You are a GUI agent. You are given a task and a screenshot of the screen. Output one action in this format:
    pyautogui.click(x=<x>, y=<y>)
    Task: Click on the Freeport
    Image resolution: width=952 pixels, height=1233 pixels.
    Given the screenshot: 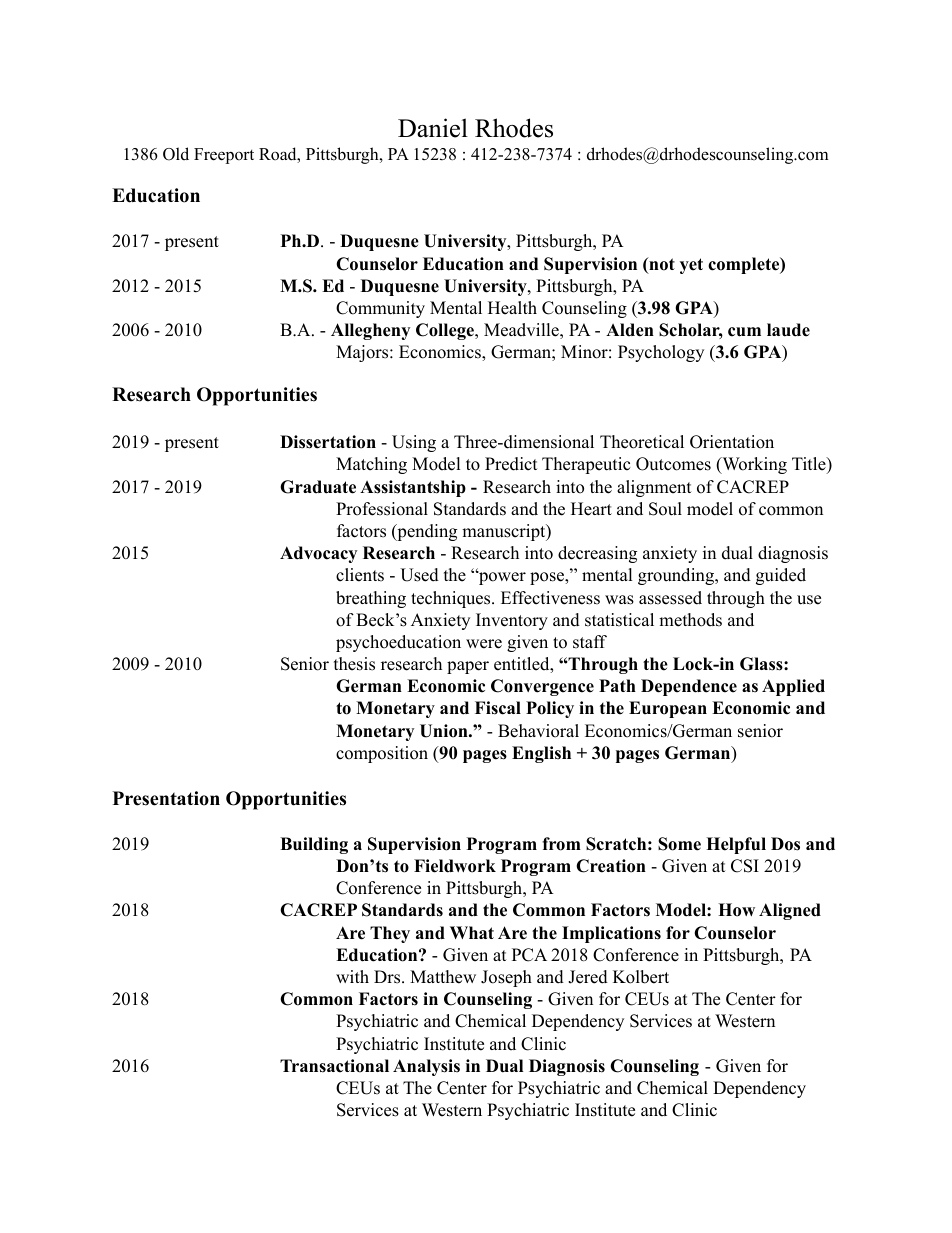 What is the action you would take?
    pyautogui.click(x=224, y=156)
